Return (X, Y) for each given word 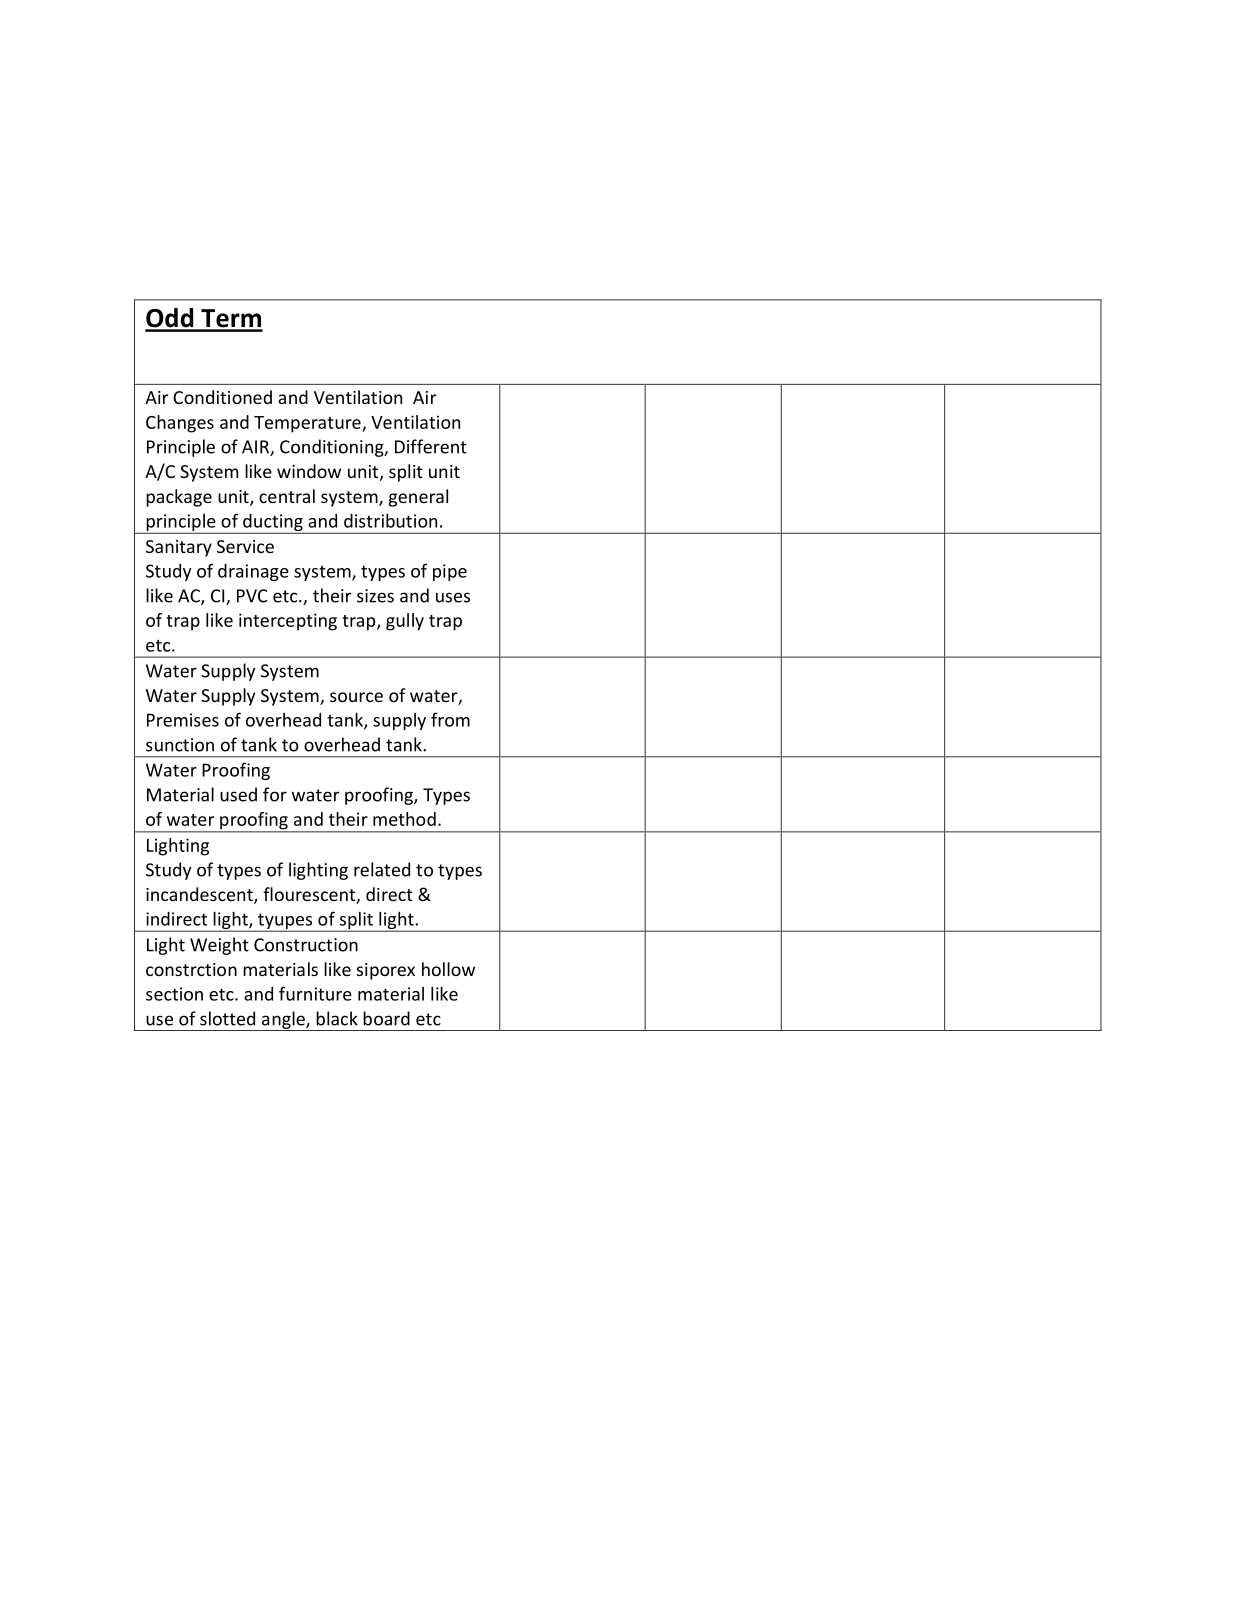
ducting (273, 524)
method (404, 819)
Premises (183, 720)
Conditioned (222, 397)
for (275, 794)
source (356, 697)
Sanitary (179, 548)
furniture (315, 993)
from (450, 719)
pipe (450, 572)
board (386, 1018)
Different (431, 446)
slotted (227, 1018)
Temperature (308, 424)
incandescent (200, 895)
